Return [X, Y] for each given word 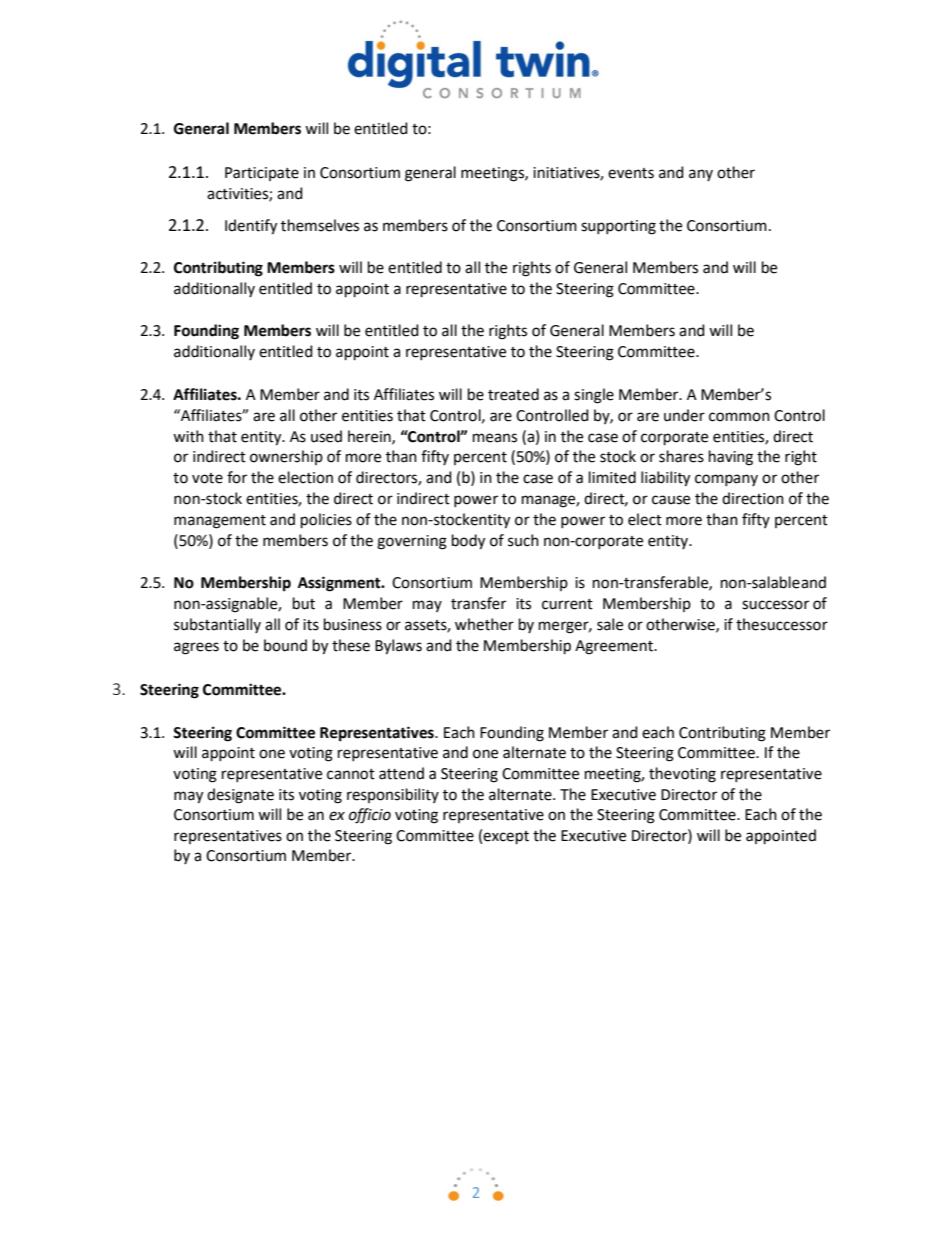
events [631, 173]
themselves [320, 225]
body [468, 542]
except [506, 837]
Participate [262, 174]
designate [240, 796]
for [237, 477]
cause [671, 500]
